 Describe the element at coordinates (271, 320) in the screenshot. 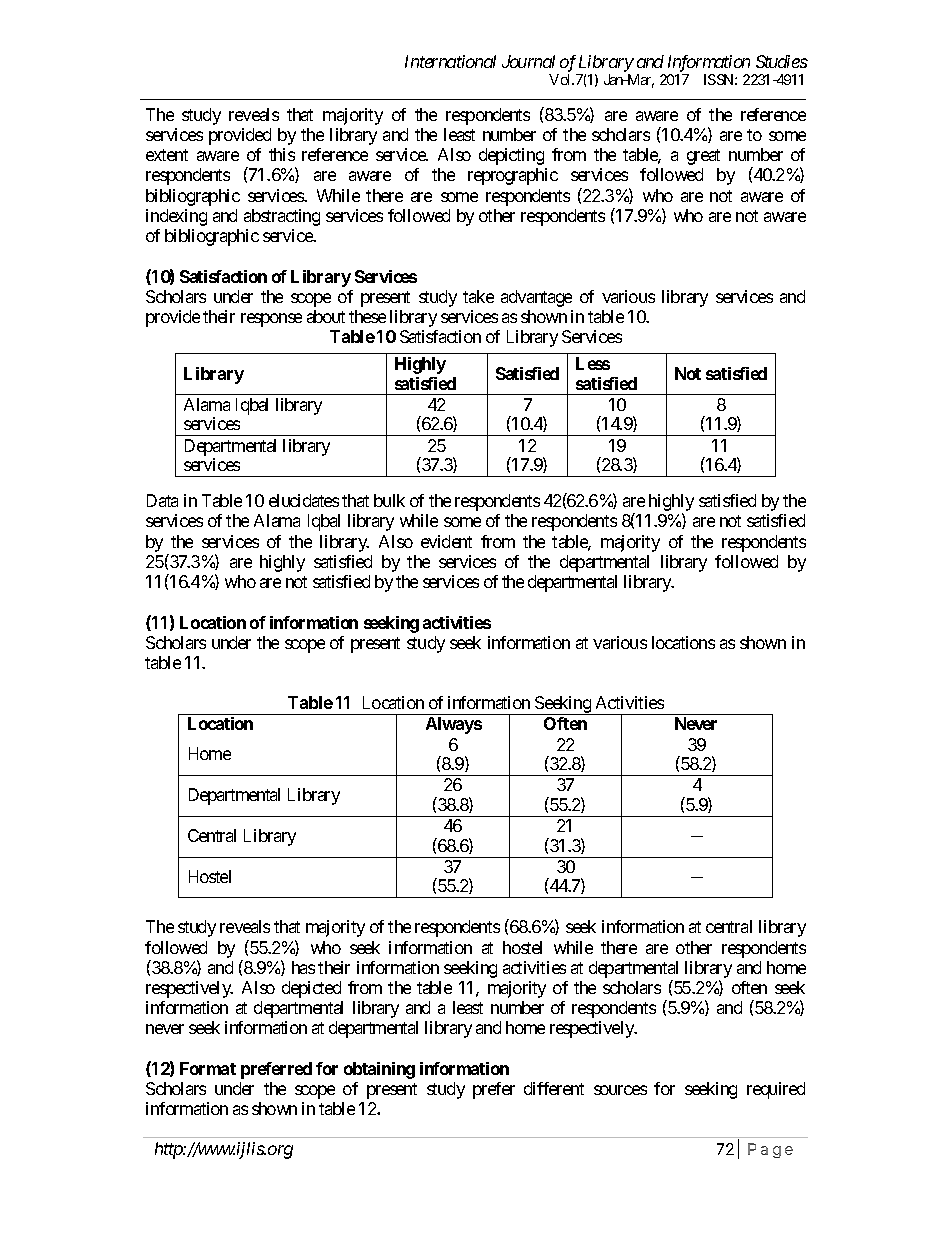

I see `response` at that location.
